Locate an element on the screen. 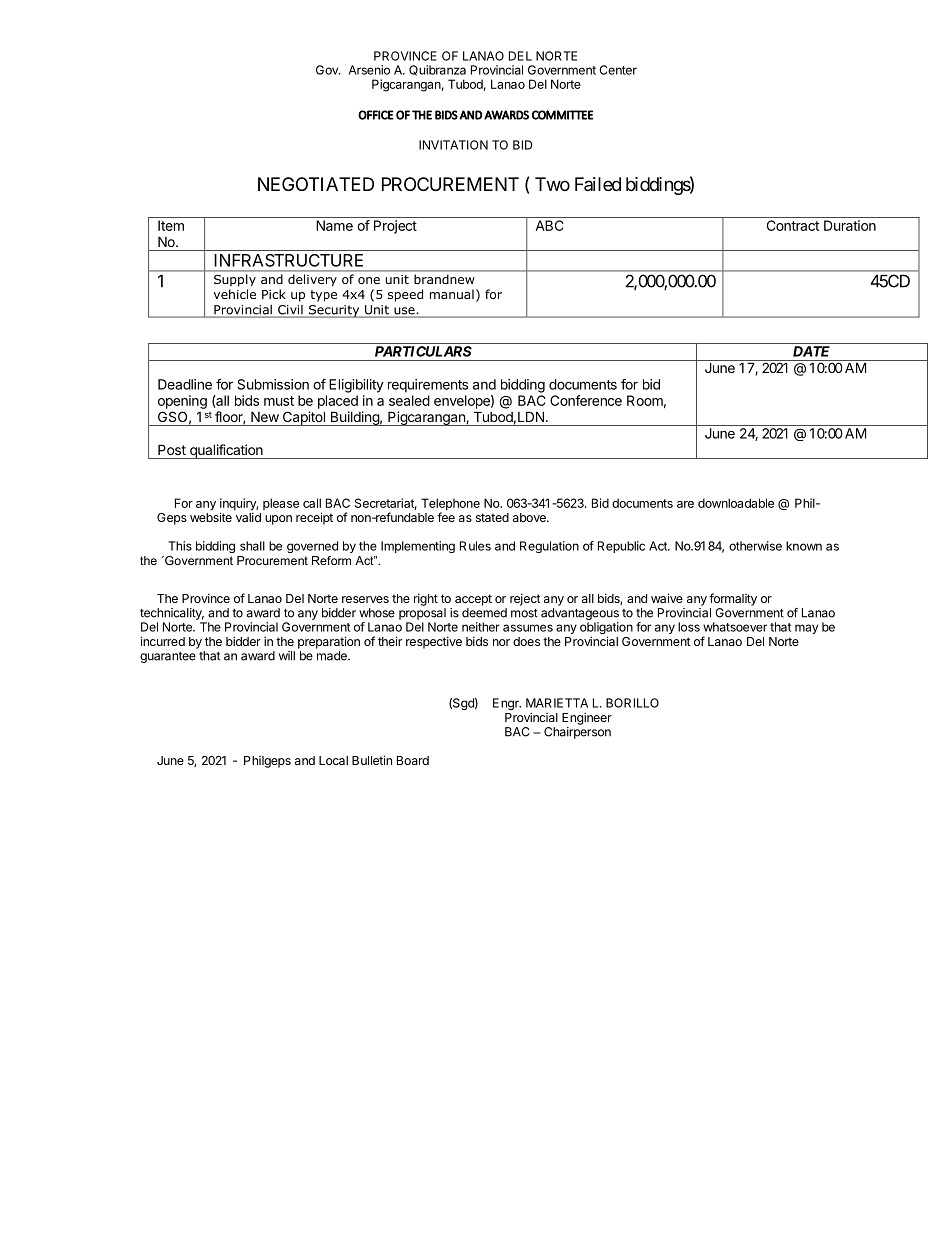 The width and height of the screenshot is (952, 1233). downloadable is located at coordinates (736, 503).
